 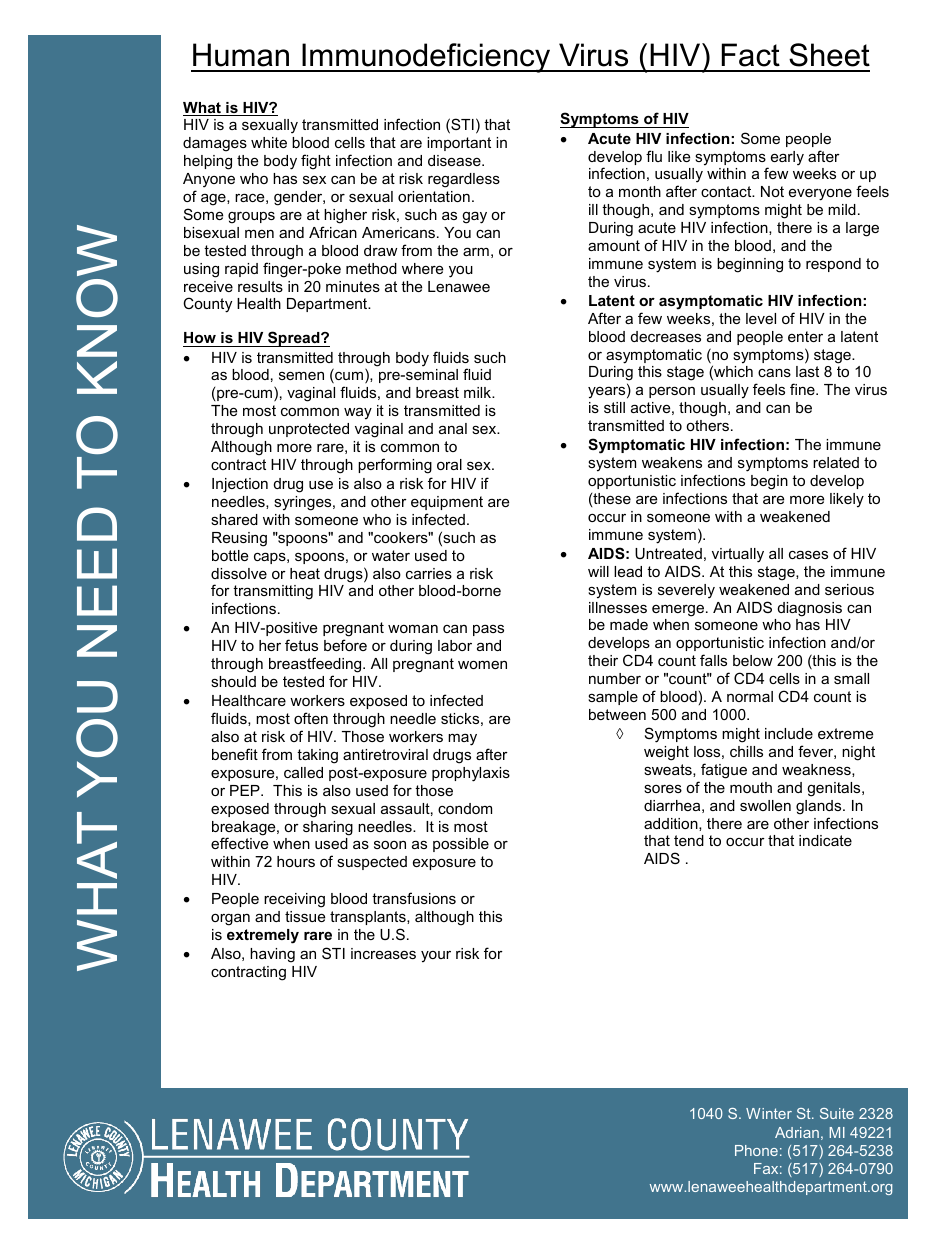 What do you see at coordinates (761, 318) in the document?
I see `level` at bounding box center [761, 318].
